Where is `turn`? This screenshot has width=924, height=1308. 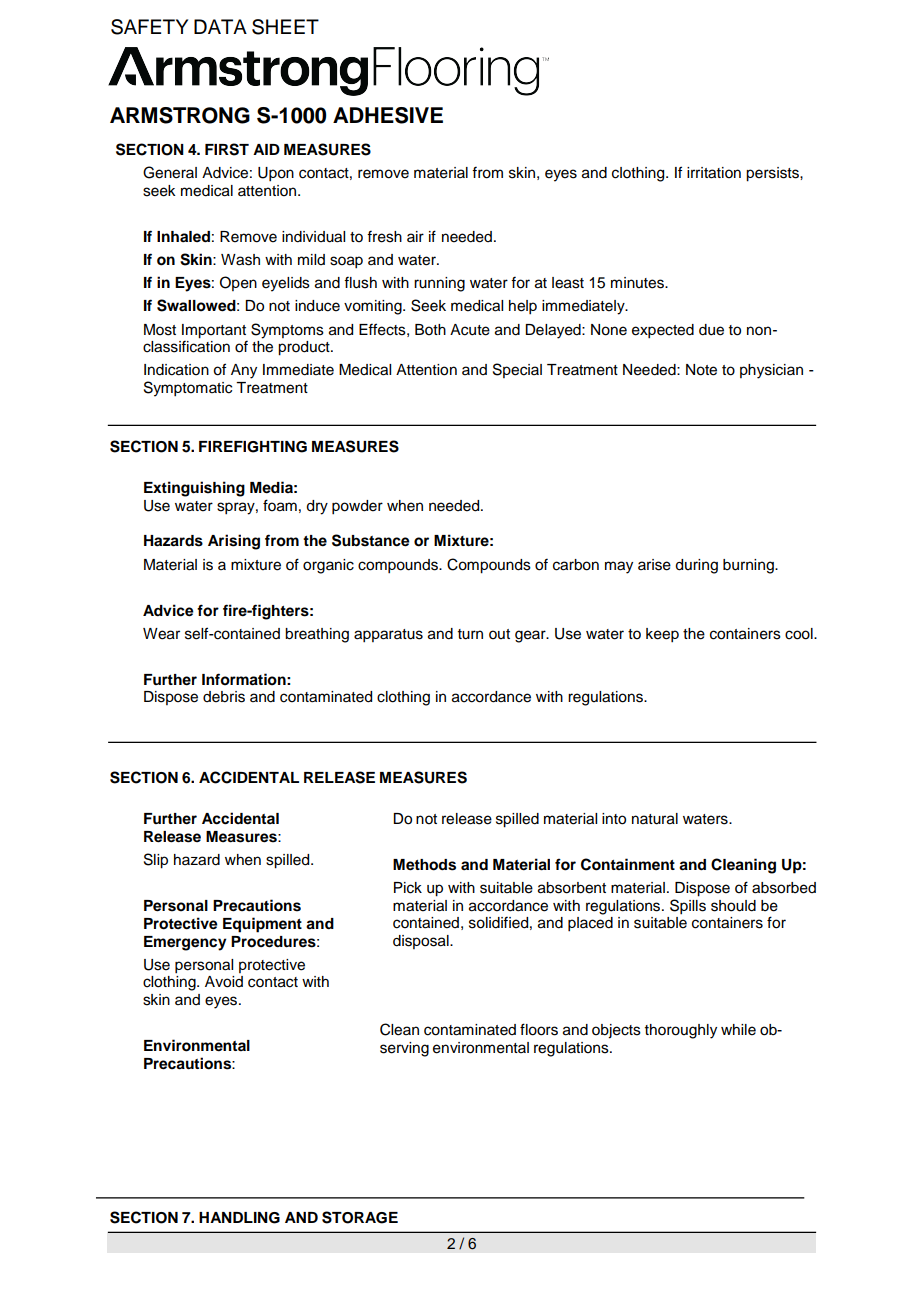 turn is located at coordinates (470, 634).
